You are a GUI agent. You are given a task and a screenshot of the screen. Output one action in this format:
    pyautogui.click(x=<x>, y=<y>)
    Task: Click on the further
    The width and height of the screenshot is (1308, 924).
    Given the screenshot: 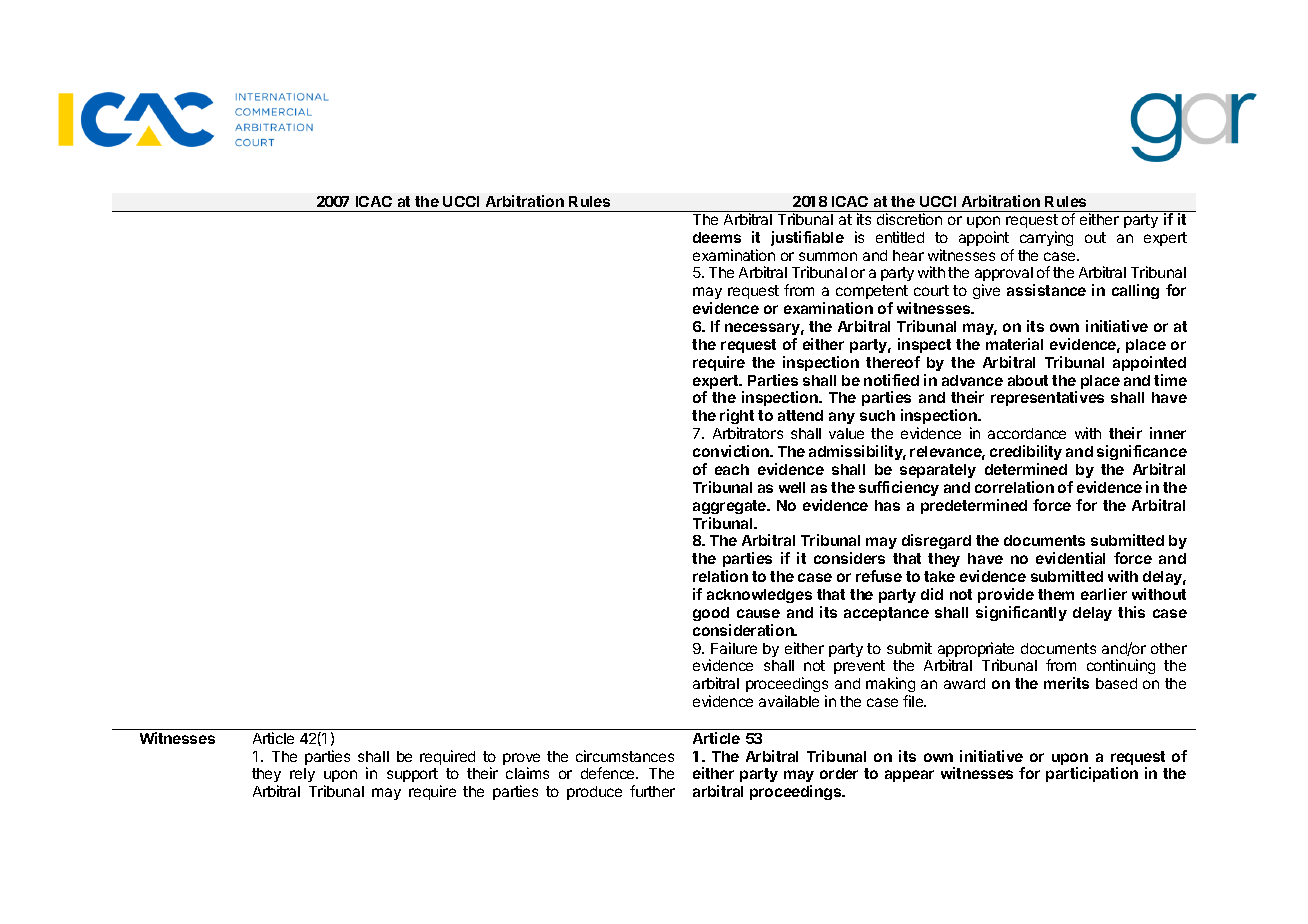 What is the action you would take?
    pyautogui.click(x=652, y=791)
